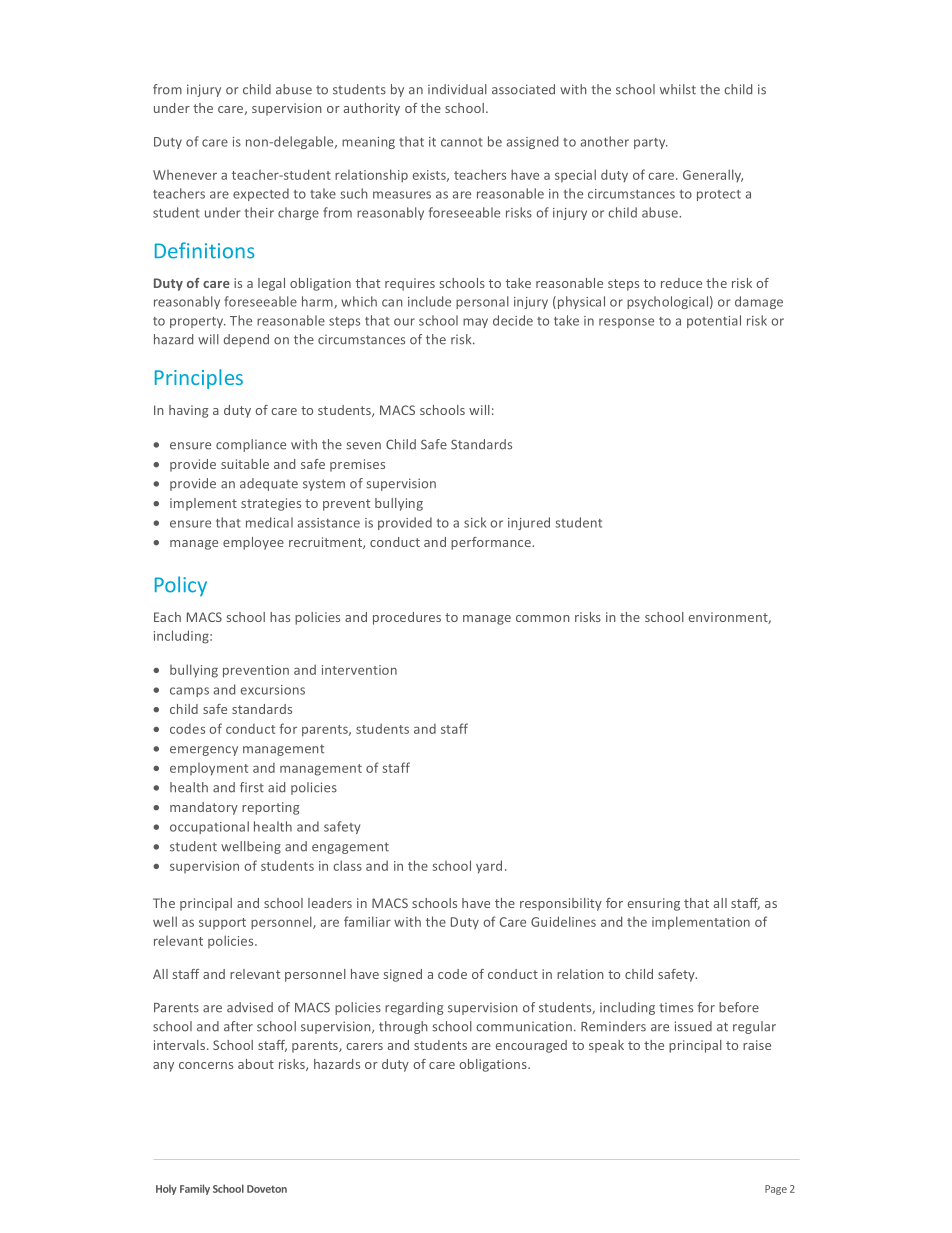 This screenshot has width=952, height=1233. Describe the element at coordinates (776, 1190) in the screenshot. I see `Page` at that location.
